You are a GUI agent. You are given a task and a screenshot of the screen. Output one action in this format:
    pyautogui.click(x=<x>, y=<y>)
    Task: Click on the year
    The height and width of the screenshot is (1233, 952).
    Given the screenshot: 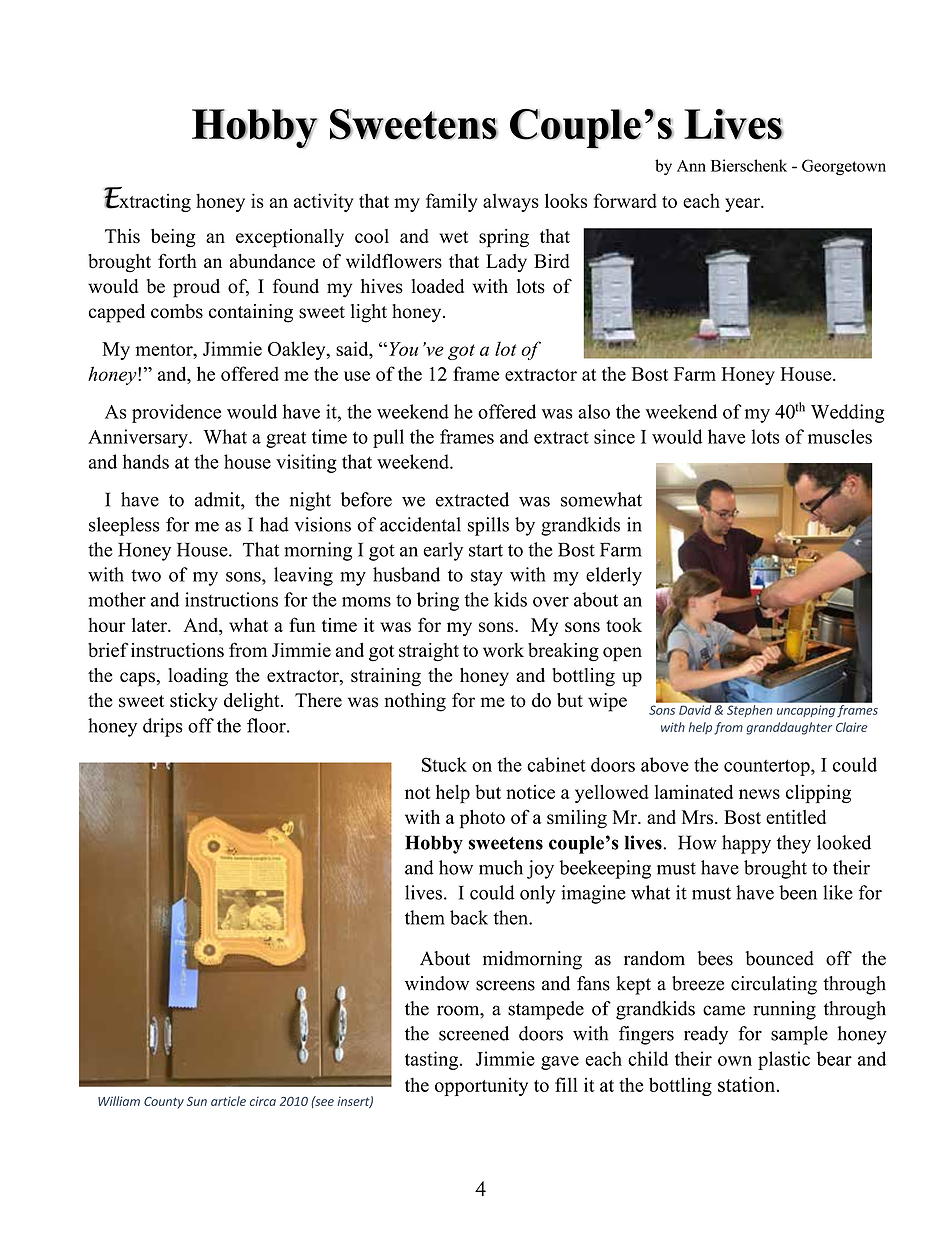 What is the action you would take?
    pyautogui.click(x=743, y=205)
